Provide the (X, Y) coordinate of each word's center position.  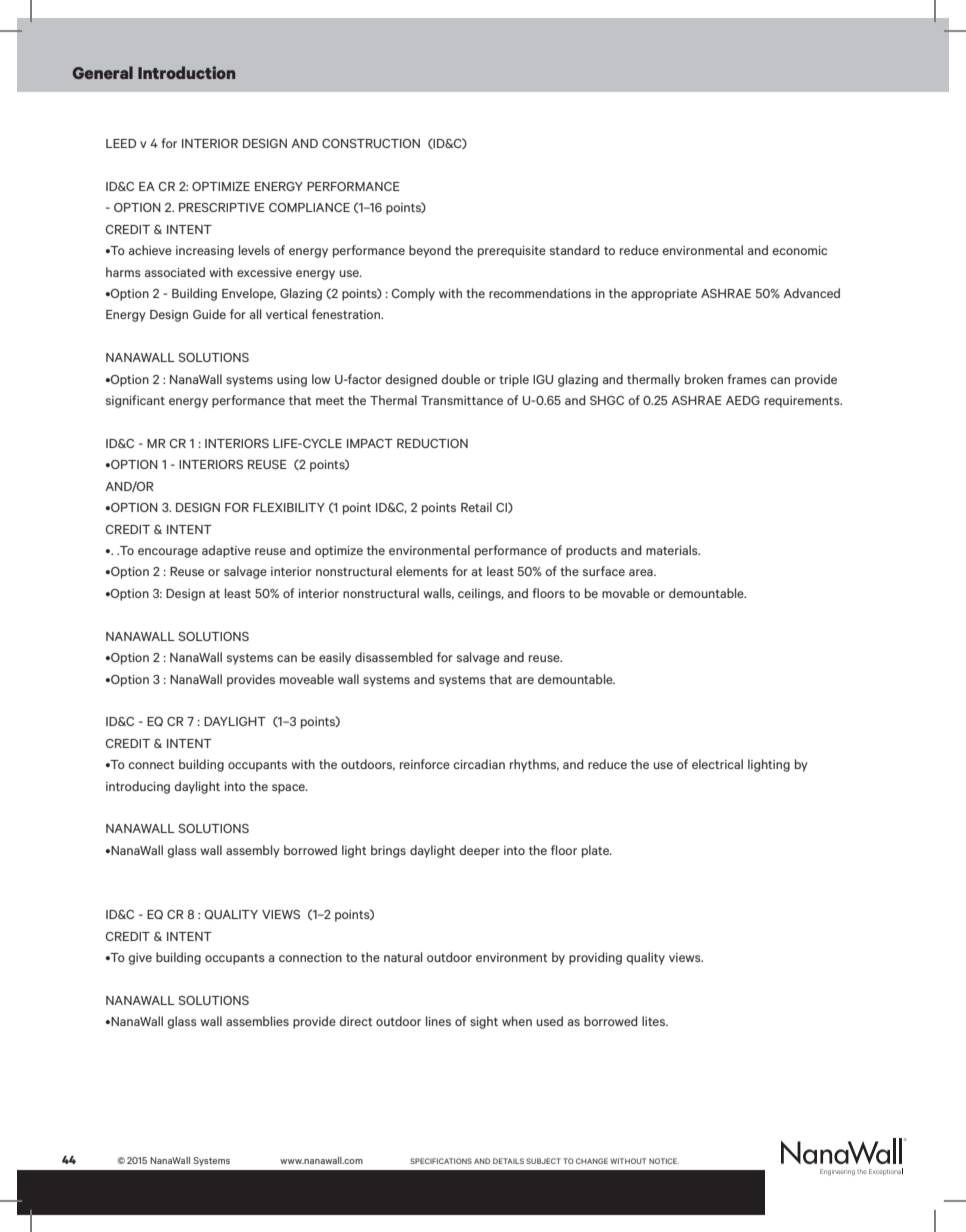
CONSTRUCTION (371, 143)
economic (799, 250)
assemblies (257, 1021)
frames (747, 379)
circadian (479, 764)
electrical (717, 764)
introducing (138, 787)
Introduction (186, 72)
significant (135, 401)
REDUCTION (432, 443)
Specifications (441, 1161)
